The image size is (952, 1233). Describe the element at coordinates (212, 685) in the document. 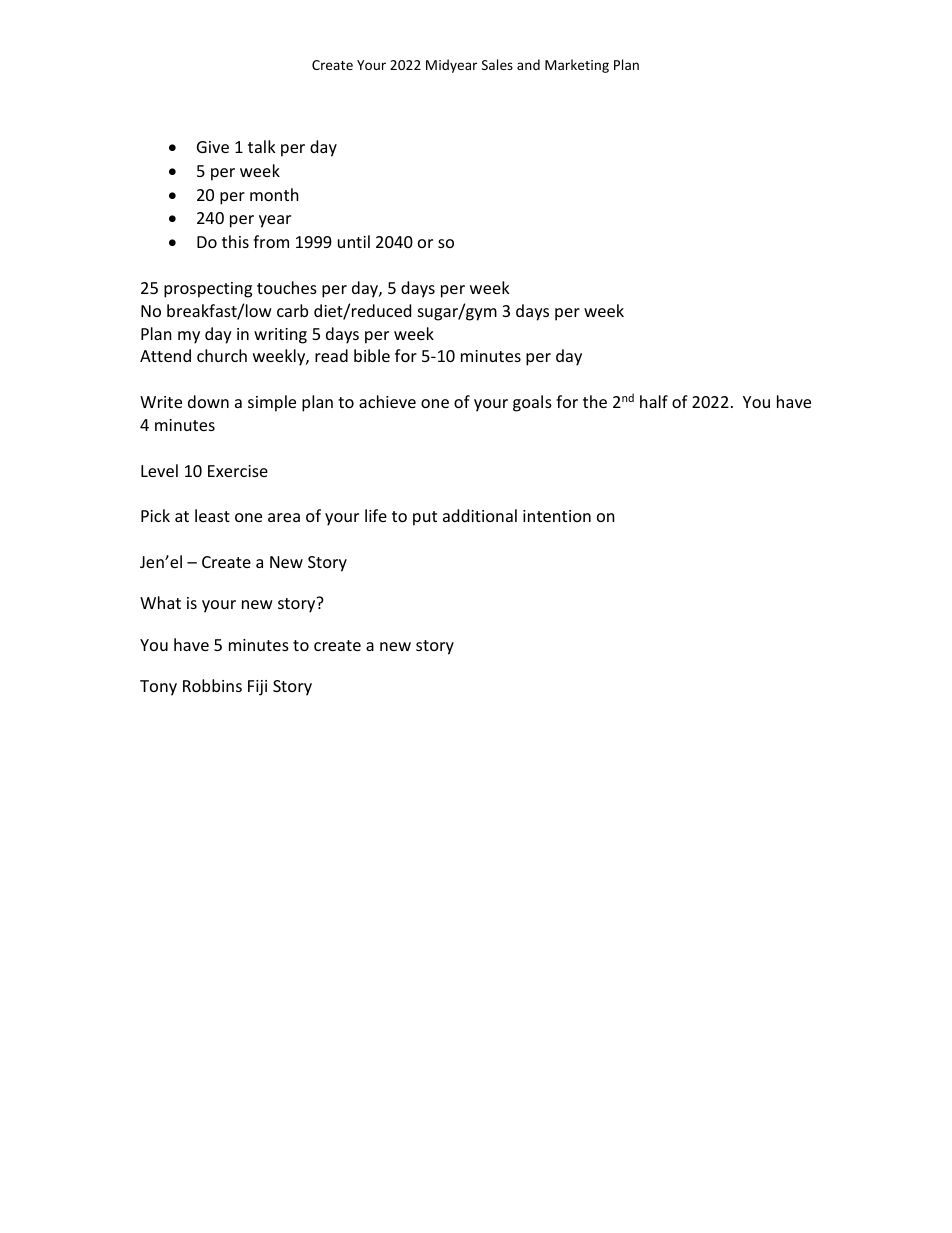

I see `Robbins` at that location.
